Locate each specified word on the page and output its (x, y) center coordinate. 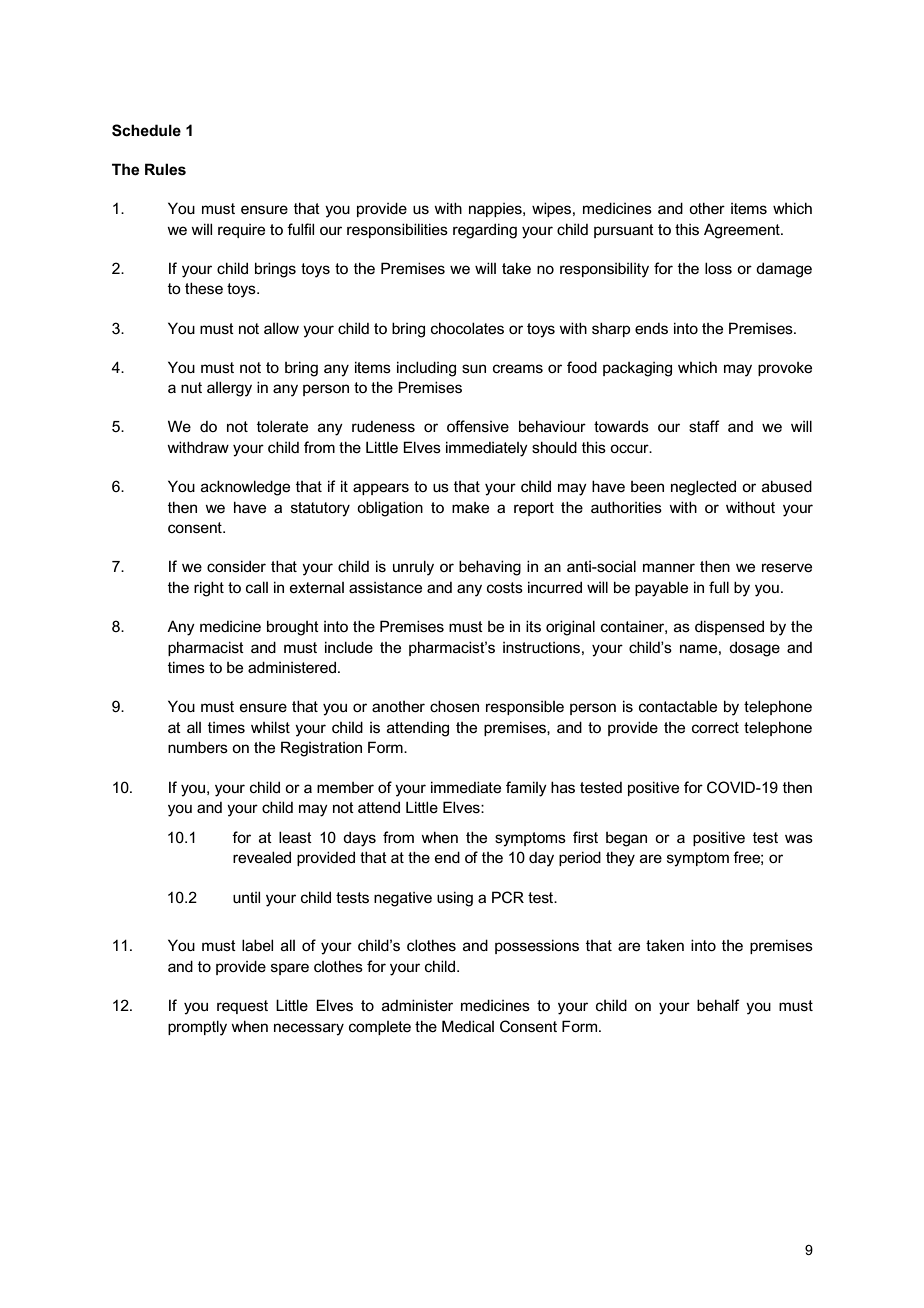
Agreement (743, 231)
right (209, 589)
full (719, 587)
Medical (468, 1026)
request (242, 1007)
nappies (496, 210)
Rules (165, 169)
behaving (490, 568)
